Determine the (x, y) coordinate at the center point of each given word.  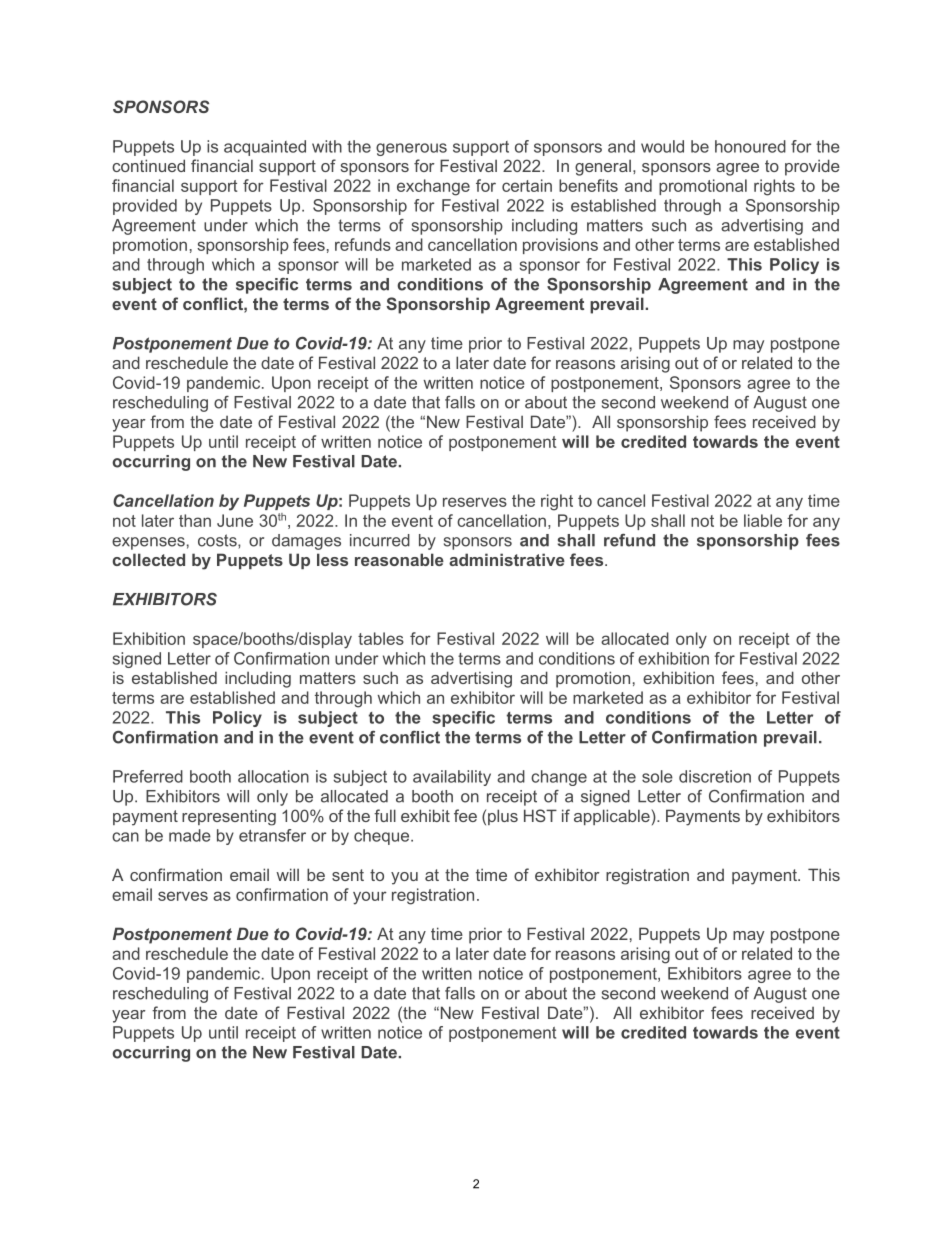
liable (763, 520)
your (370, 898)
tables (381, 638)
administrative (507, 559)
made (190, 835)
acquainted (265, 148)
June (235, 520)
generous (411, 149)
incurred (380, 540)
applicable (613, 817)
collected (148, 559)
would (662, 146)
